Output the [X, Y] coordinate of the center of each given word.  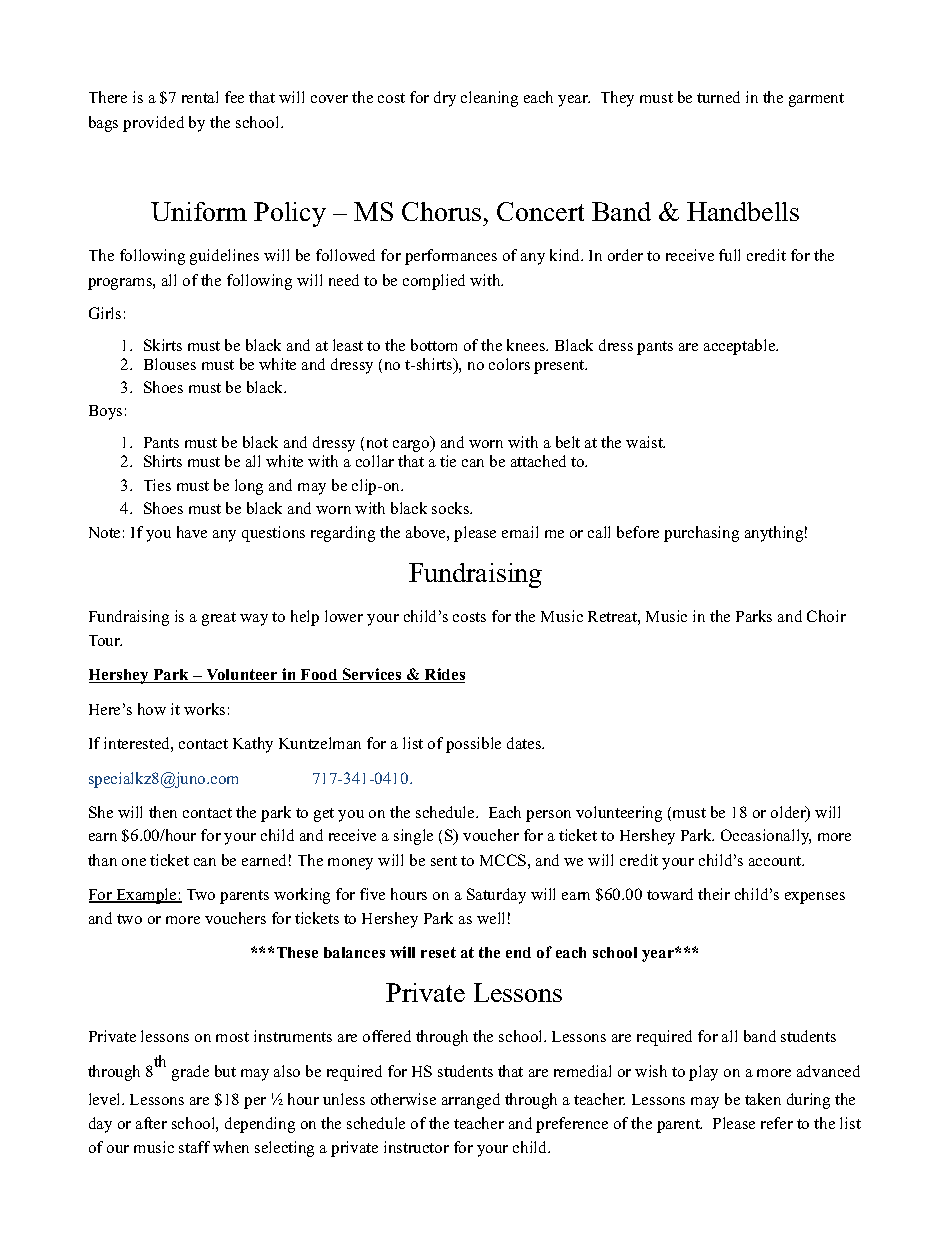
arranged [471, 1101]
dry [445, 99]
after [151, 1123]
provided [153, 124]
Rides [444, 675]
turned [718, 97]
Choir [826, 616]
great [219, 619]
